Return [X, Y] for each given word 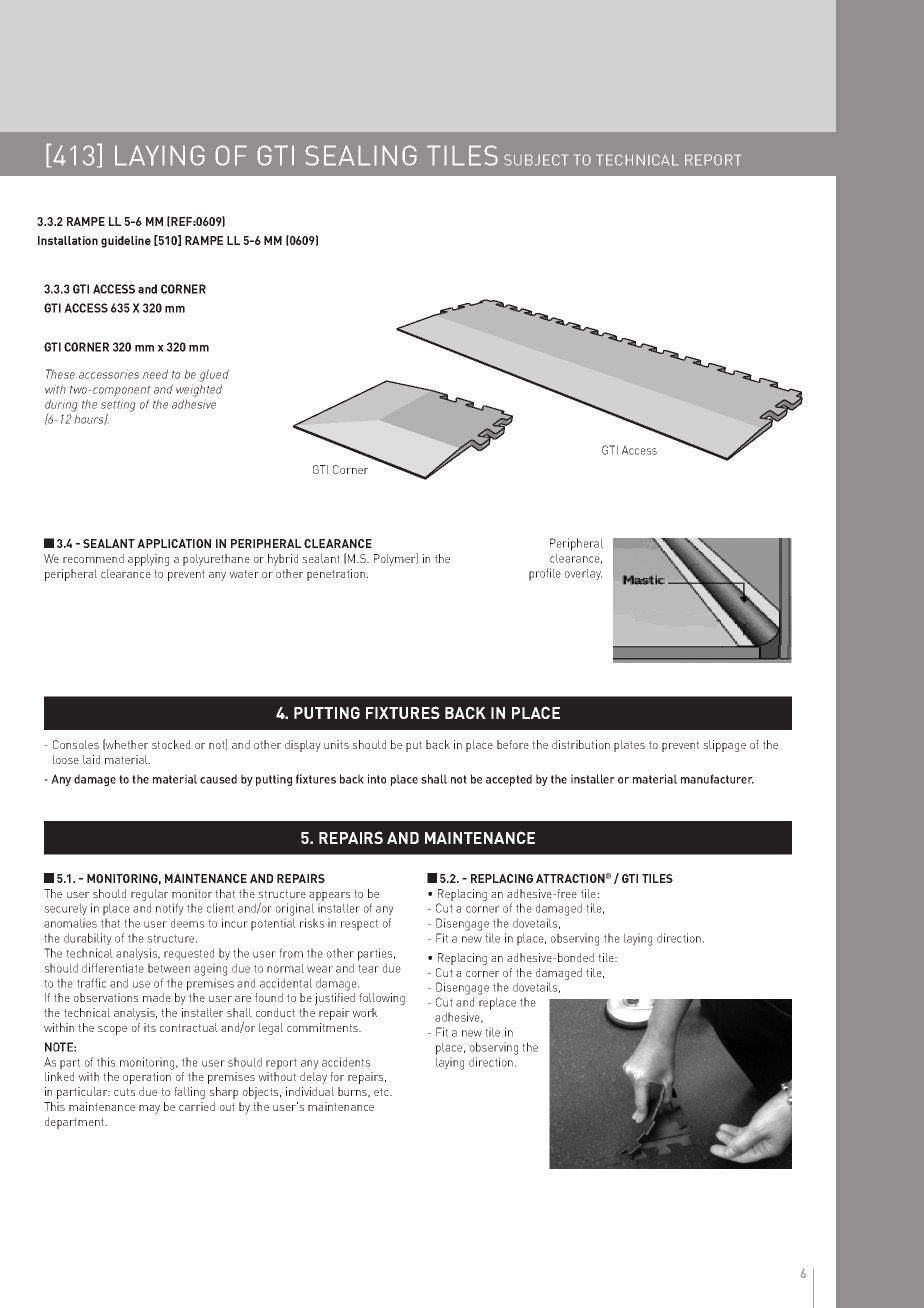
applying [148, 560]
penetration [337, 575]
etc [382, 1092]
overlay [583, 574]
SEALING [361, 155]
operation [147, 1078]
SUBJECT [536, 160]
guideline [126, 242]
